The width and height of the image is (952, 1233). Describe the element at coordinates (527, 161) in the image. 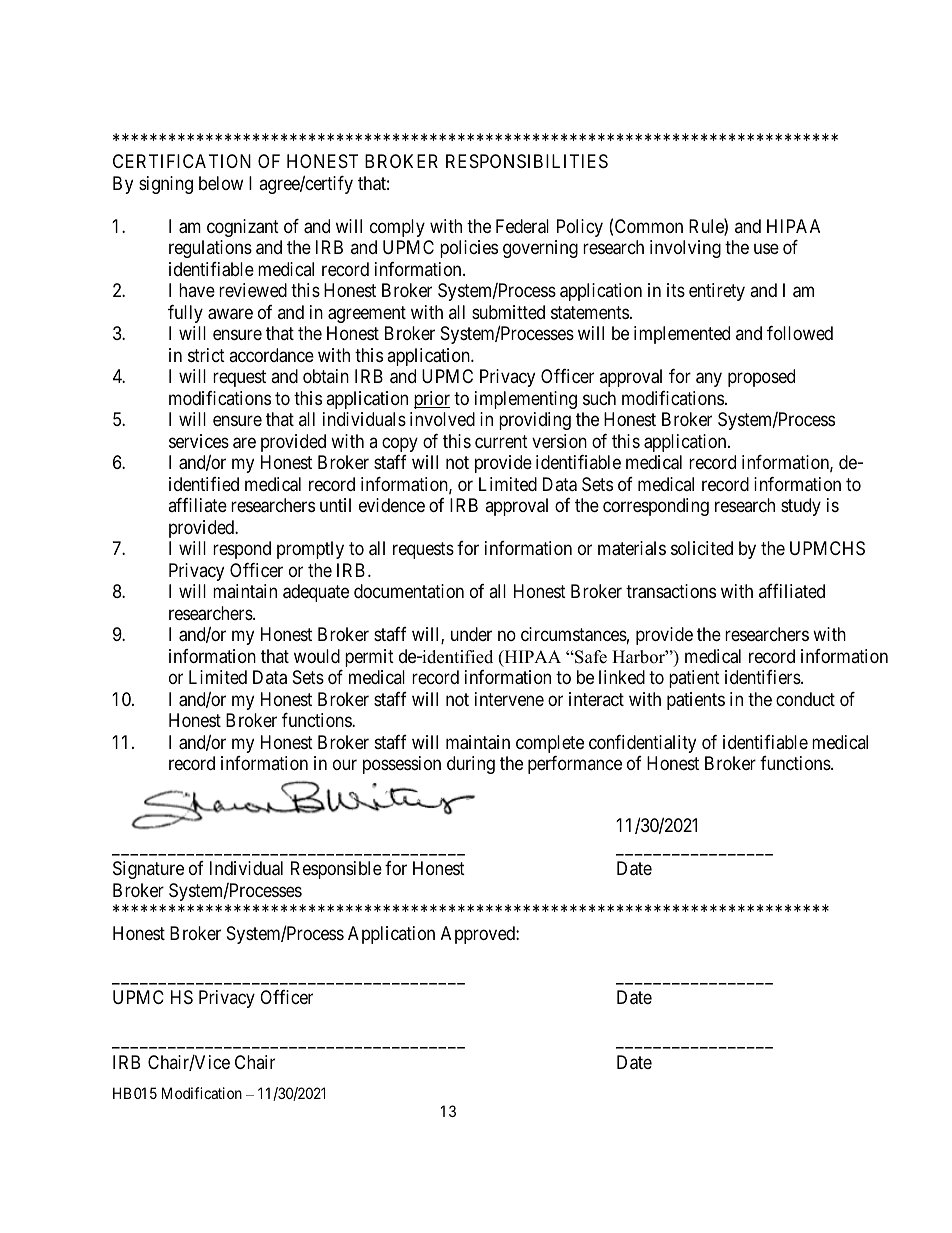

I see `RESPONSIBILITIES` at that location.
